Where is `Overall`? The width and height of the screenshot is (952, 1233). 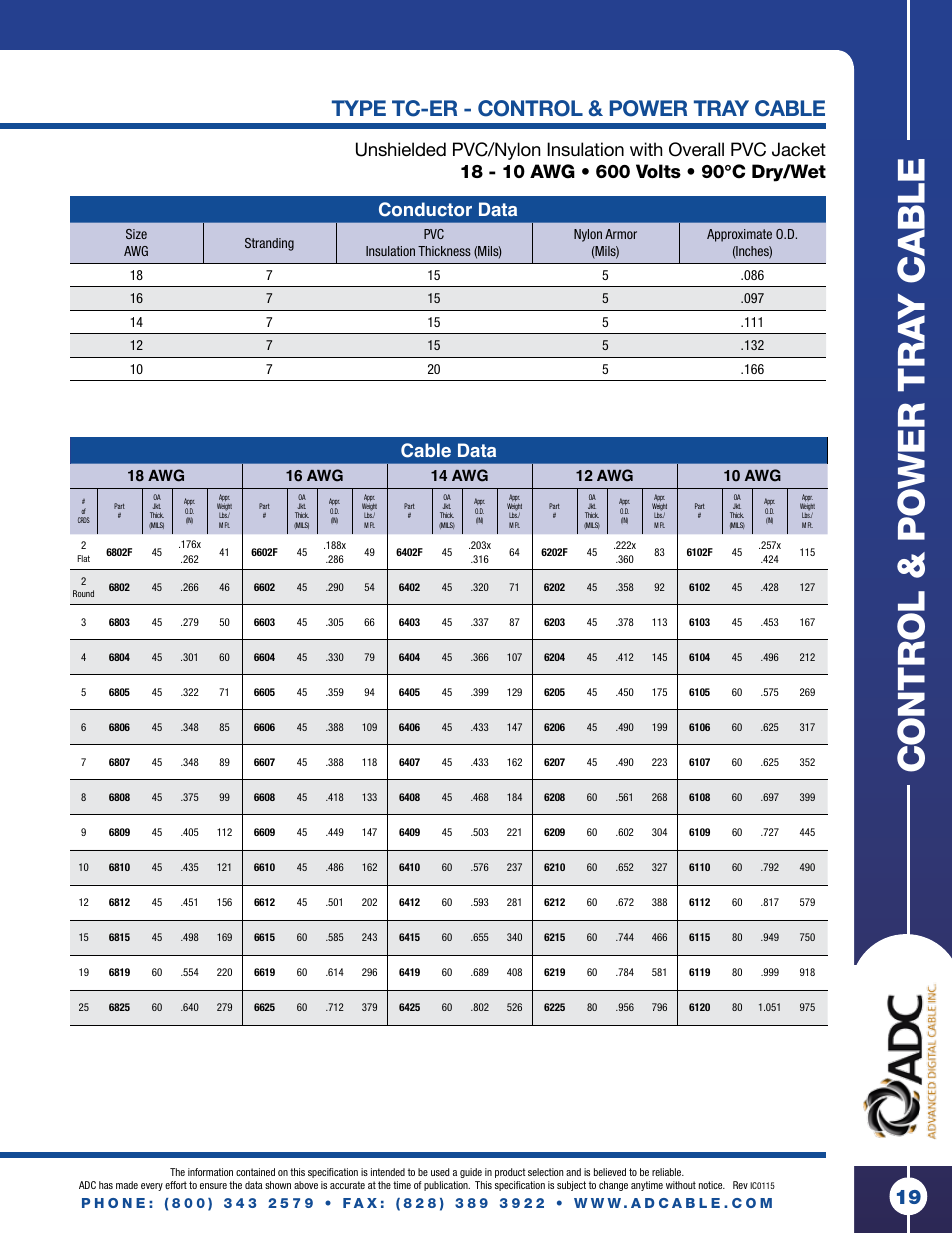
Overall is located at coordinates (696, 149).
